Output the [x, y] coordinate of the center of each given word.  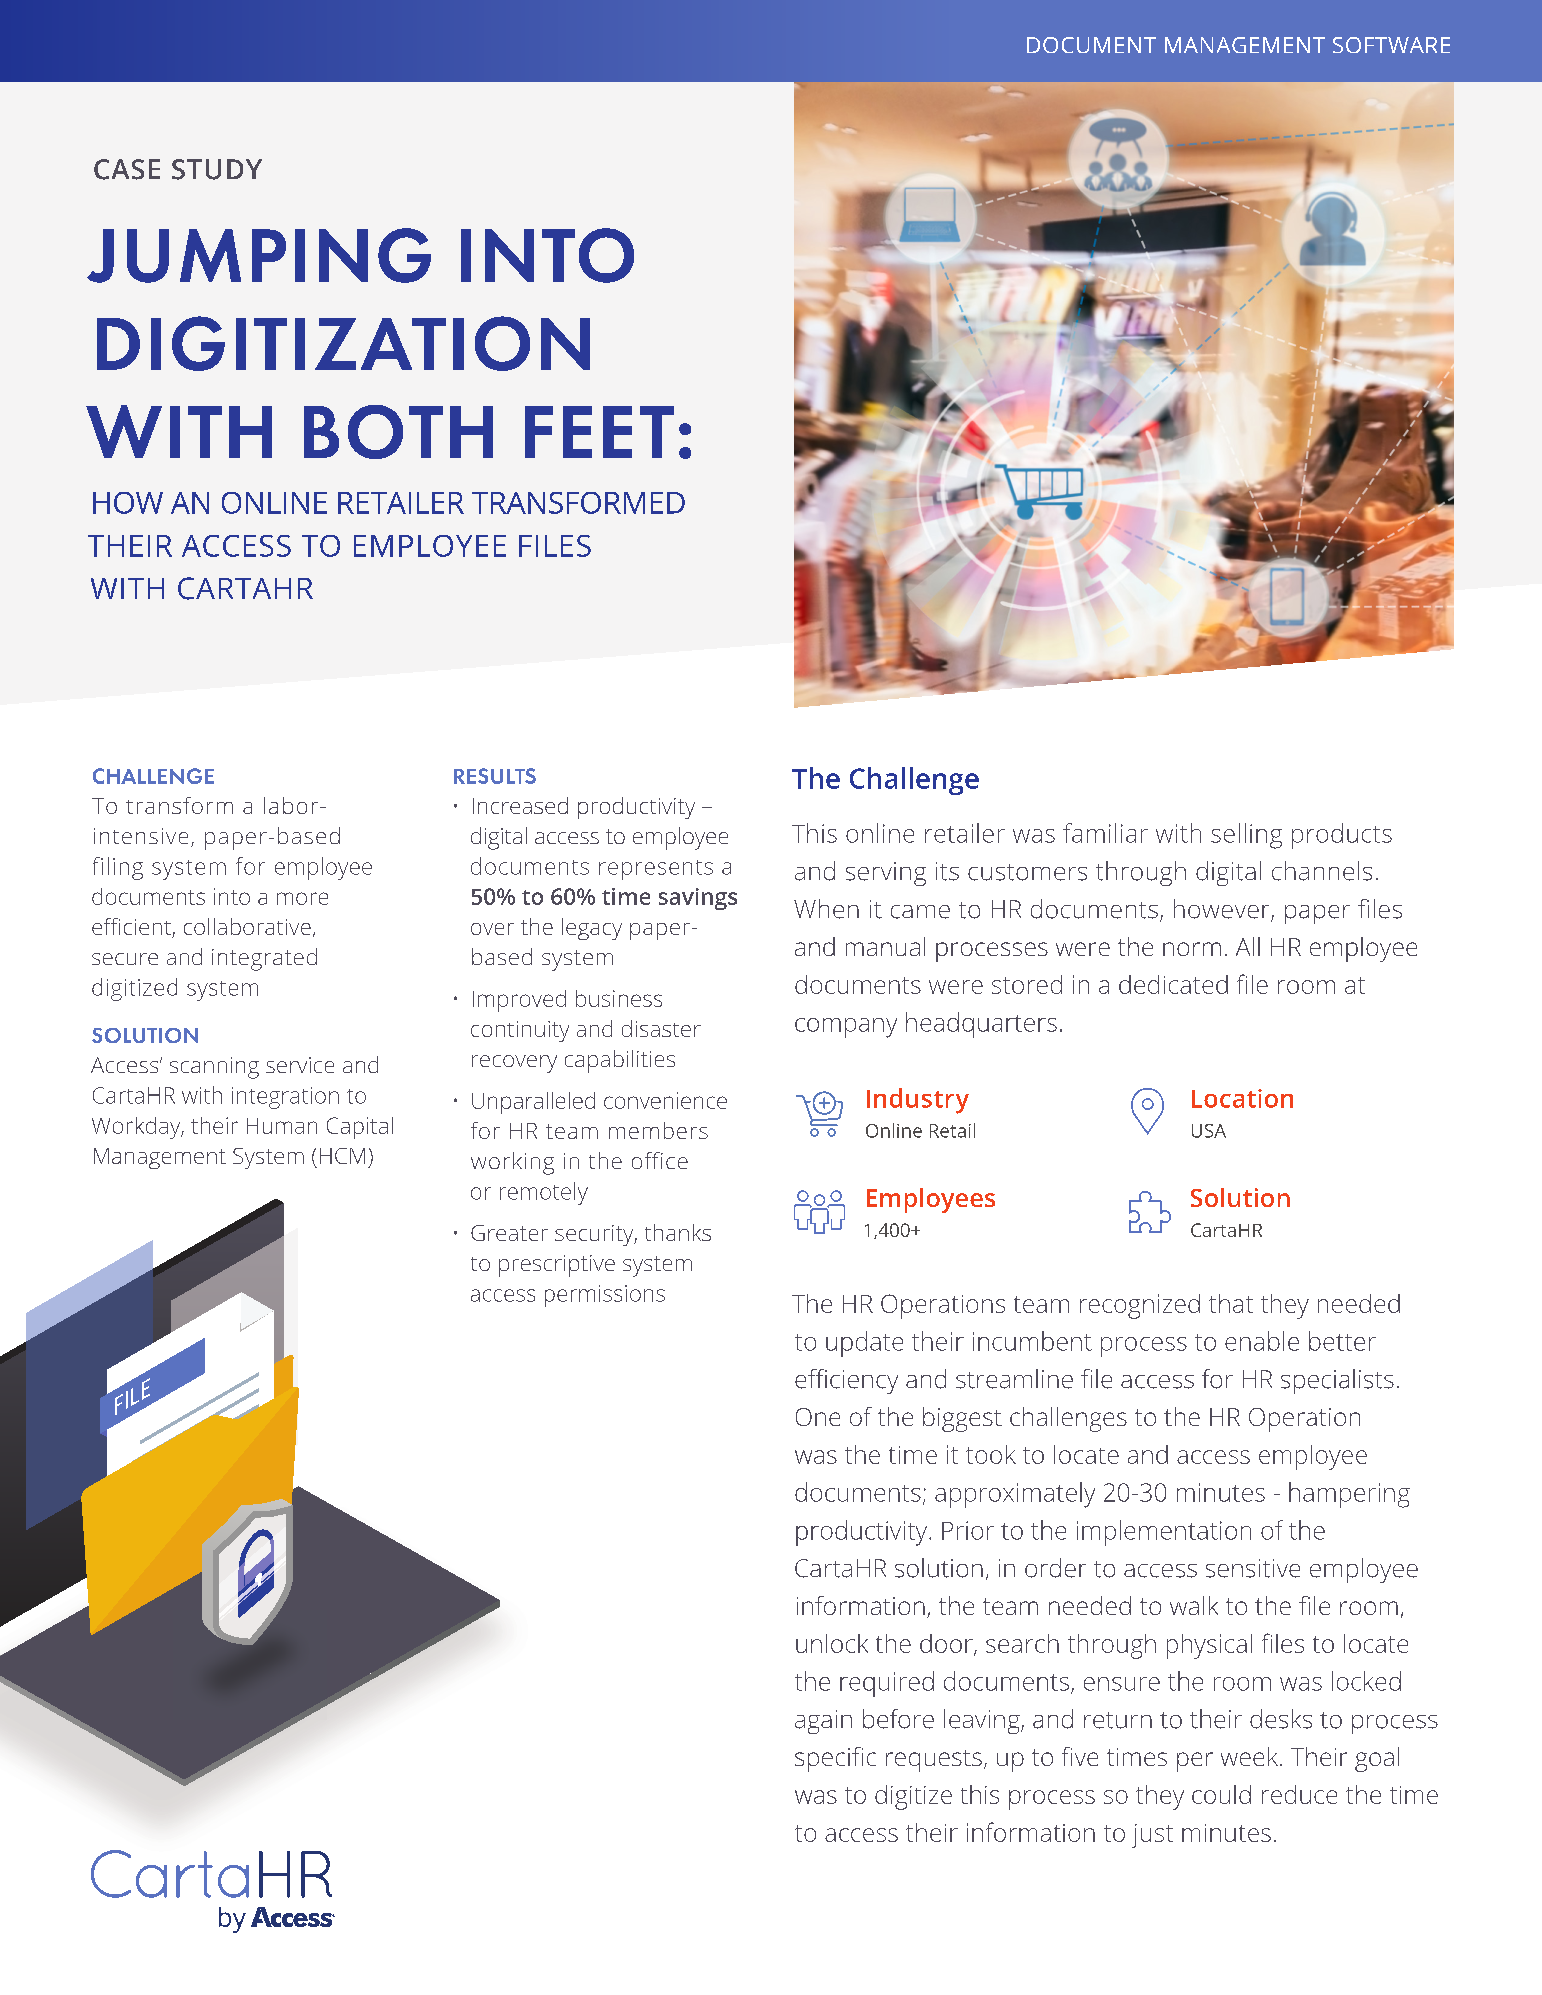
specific [835, 1759]
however [1223, 910]
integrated [264, 959]
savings [698, 899]
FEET [599, 432]
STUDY [217, 169]
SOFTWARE [1391, 45]
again [823, 1722]
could [1221, 1794]
